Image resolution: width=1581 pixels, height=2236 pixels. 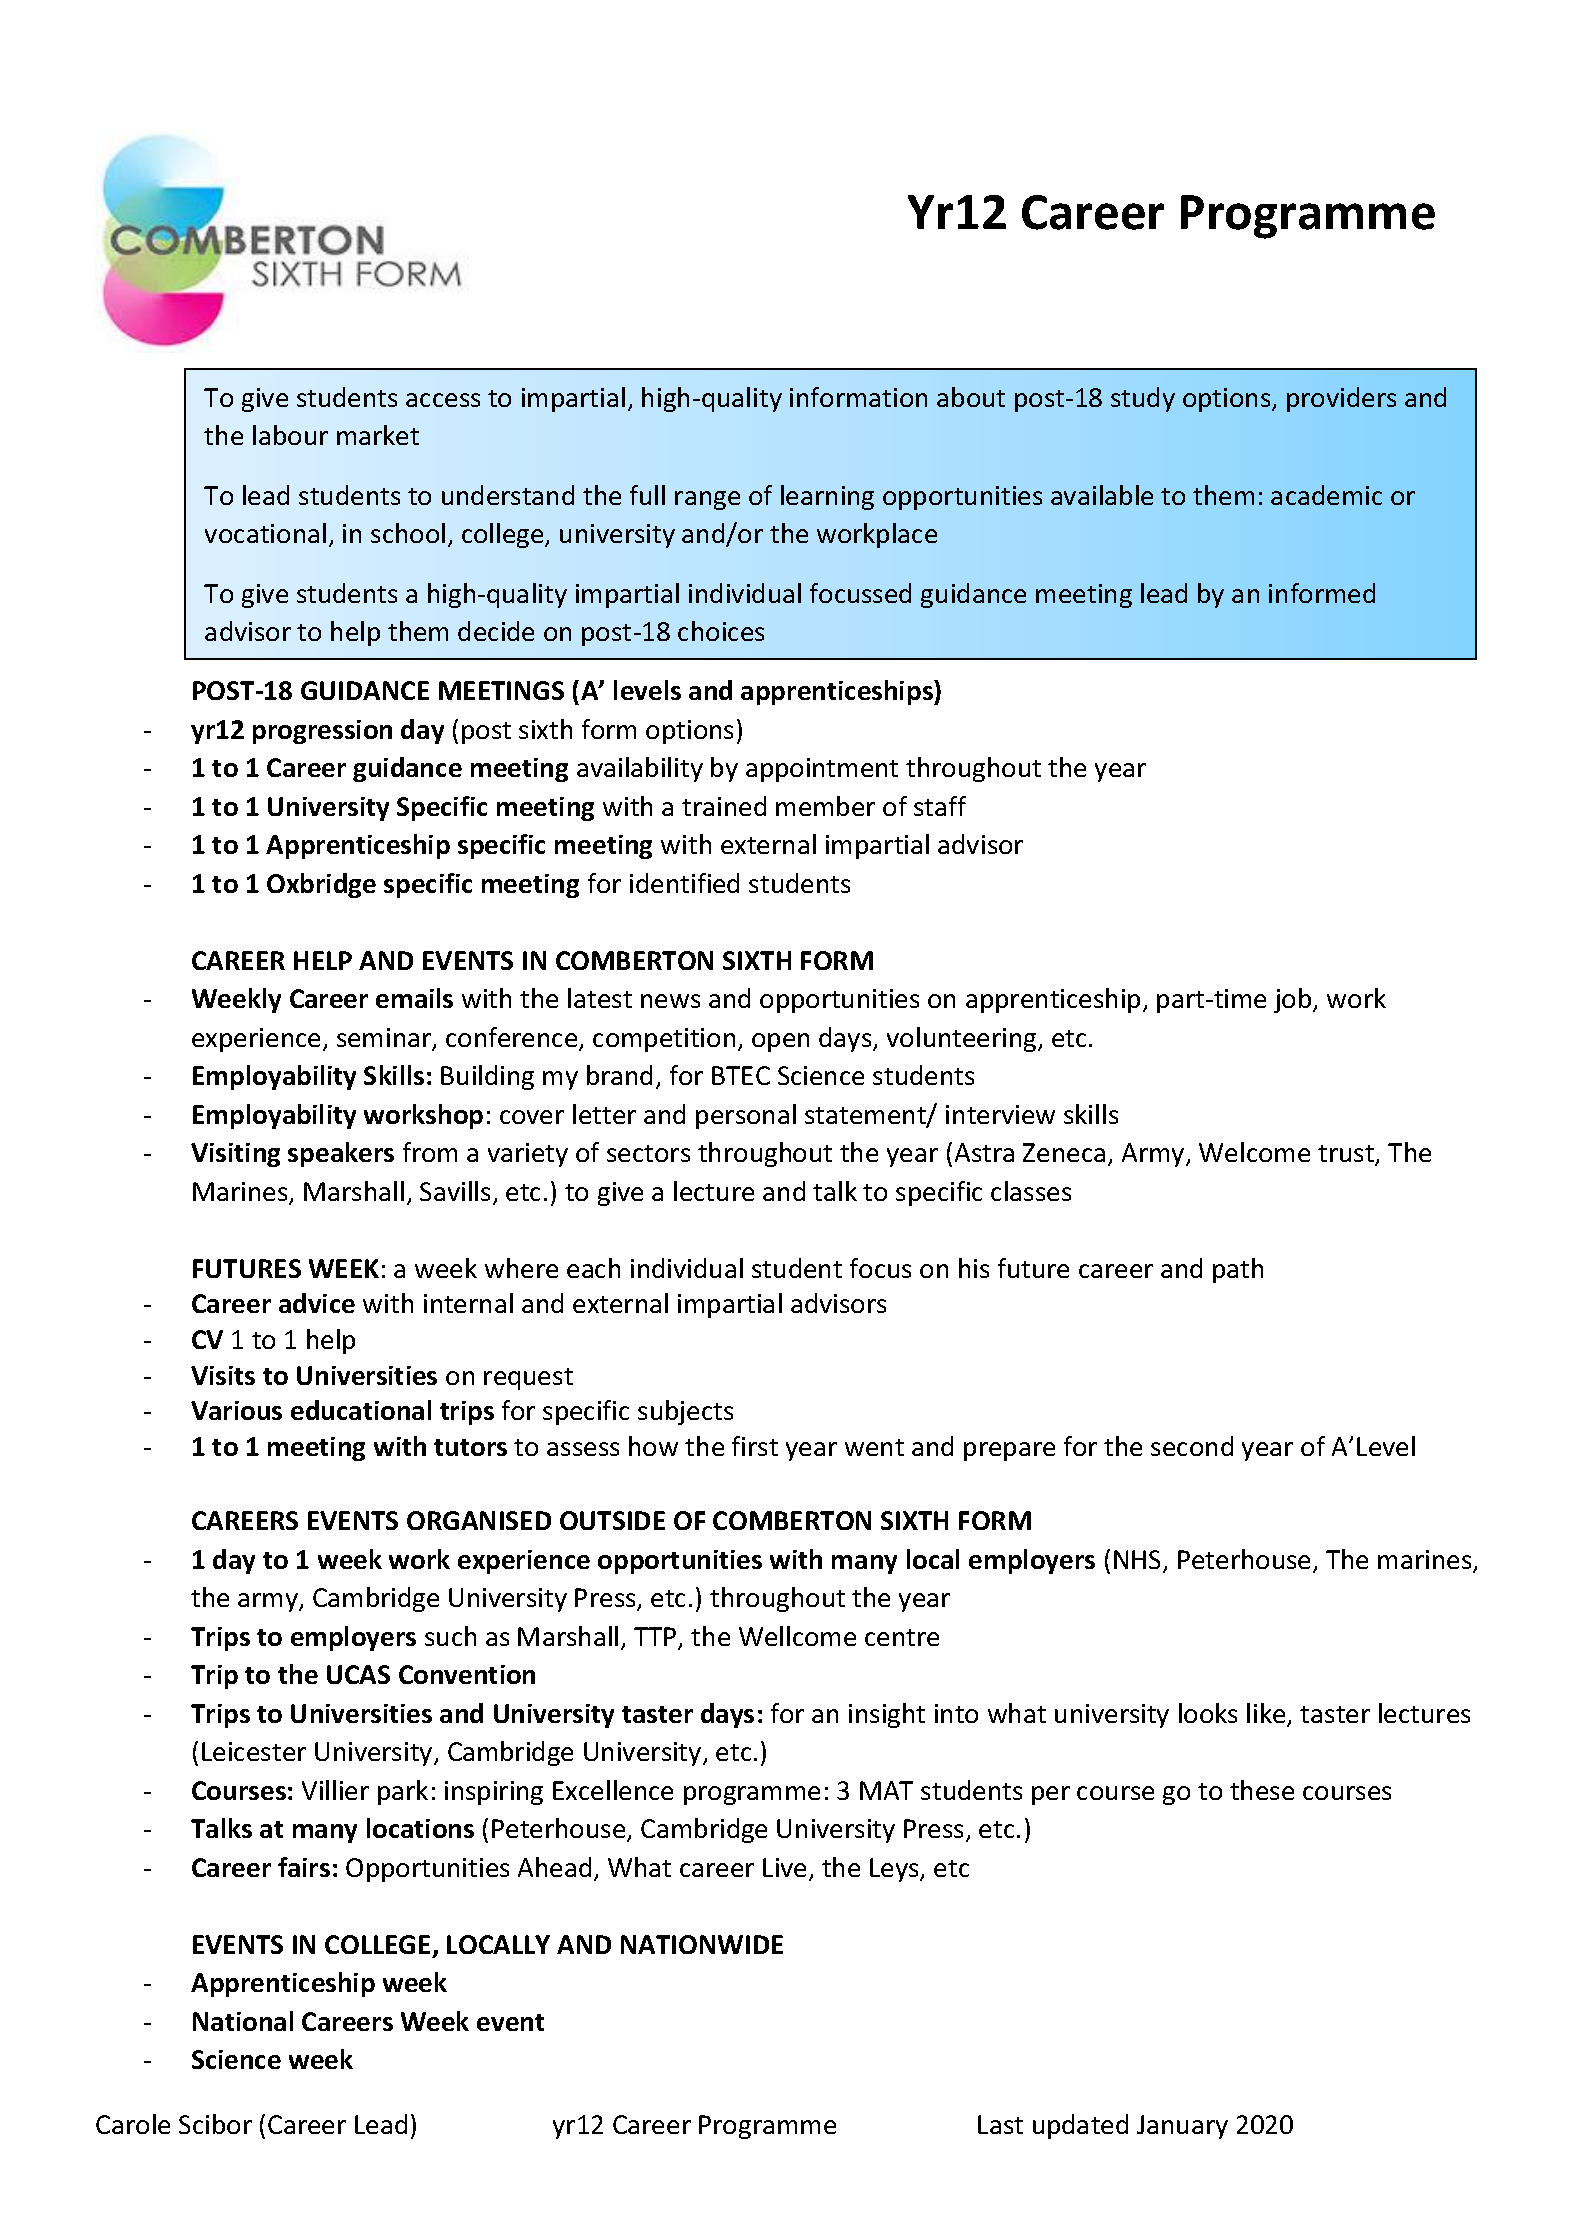 I want to click on National, so click(x=243, y=2021).
